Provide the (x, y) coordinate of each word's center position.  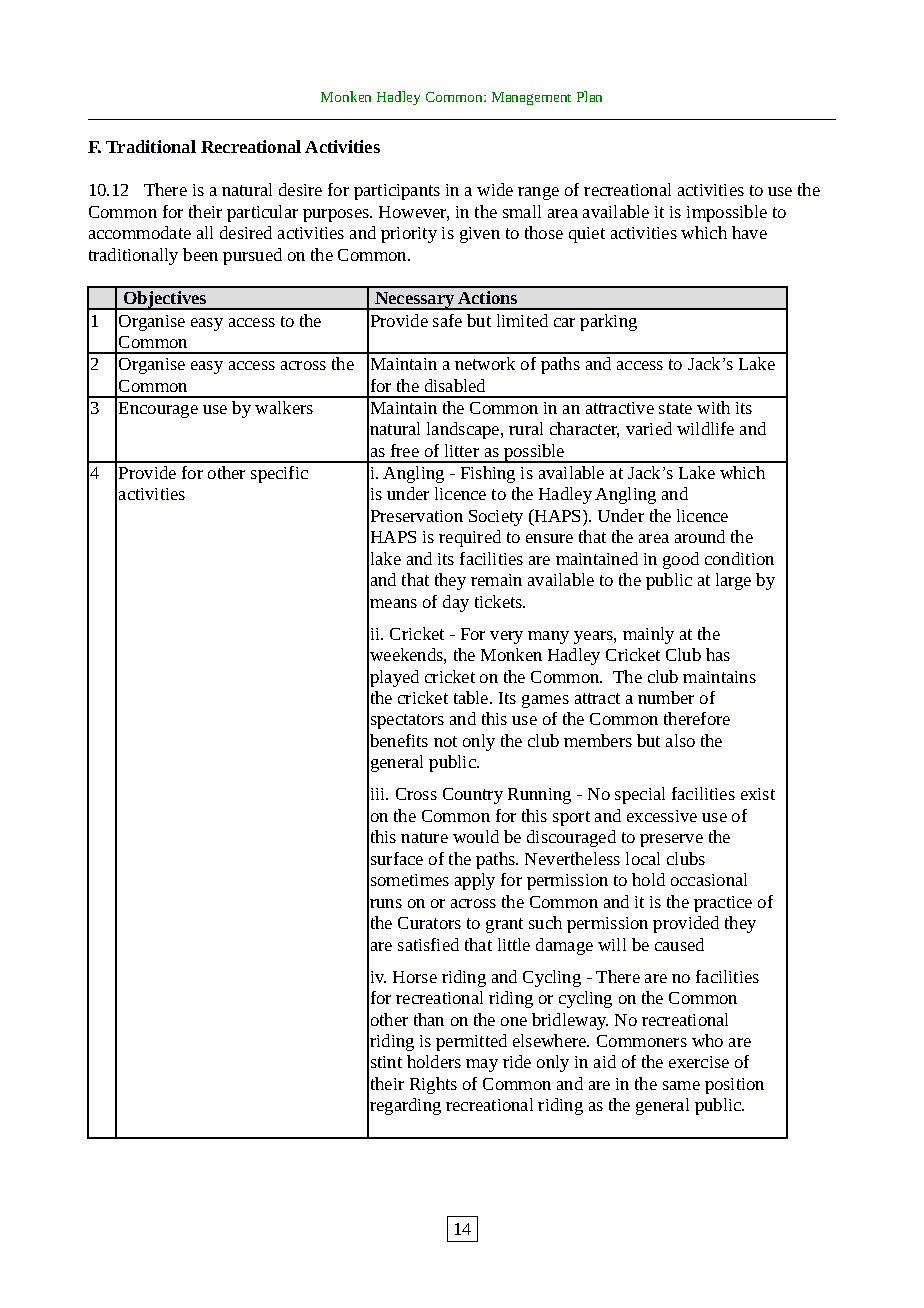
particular (262, 213)
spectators (407, 721)
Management (531, 98)
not (445, 741)
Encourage (158, 410)
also (680, 740)
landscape (464, 430)
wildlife (705, 428)
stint (386, 1062)
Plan (589, 96)
